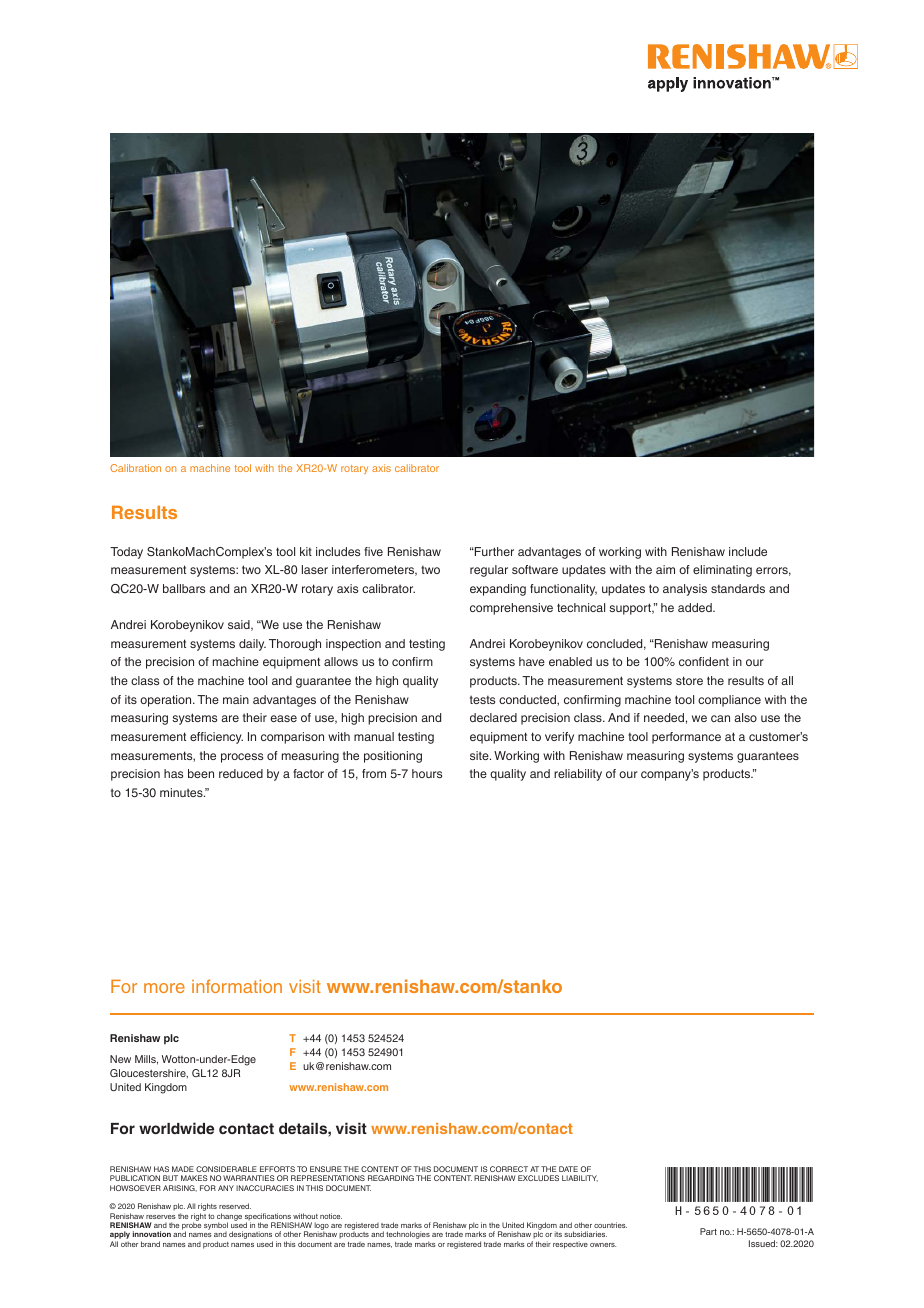 The image size is (924, 1308). Describe the element at coordinates (182, 792) in the document. I see `minutes` at that location.
